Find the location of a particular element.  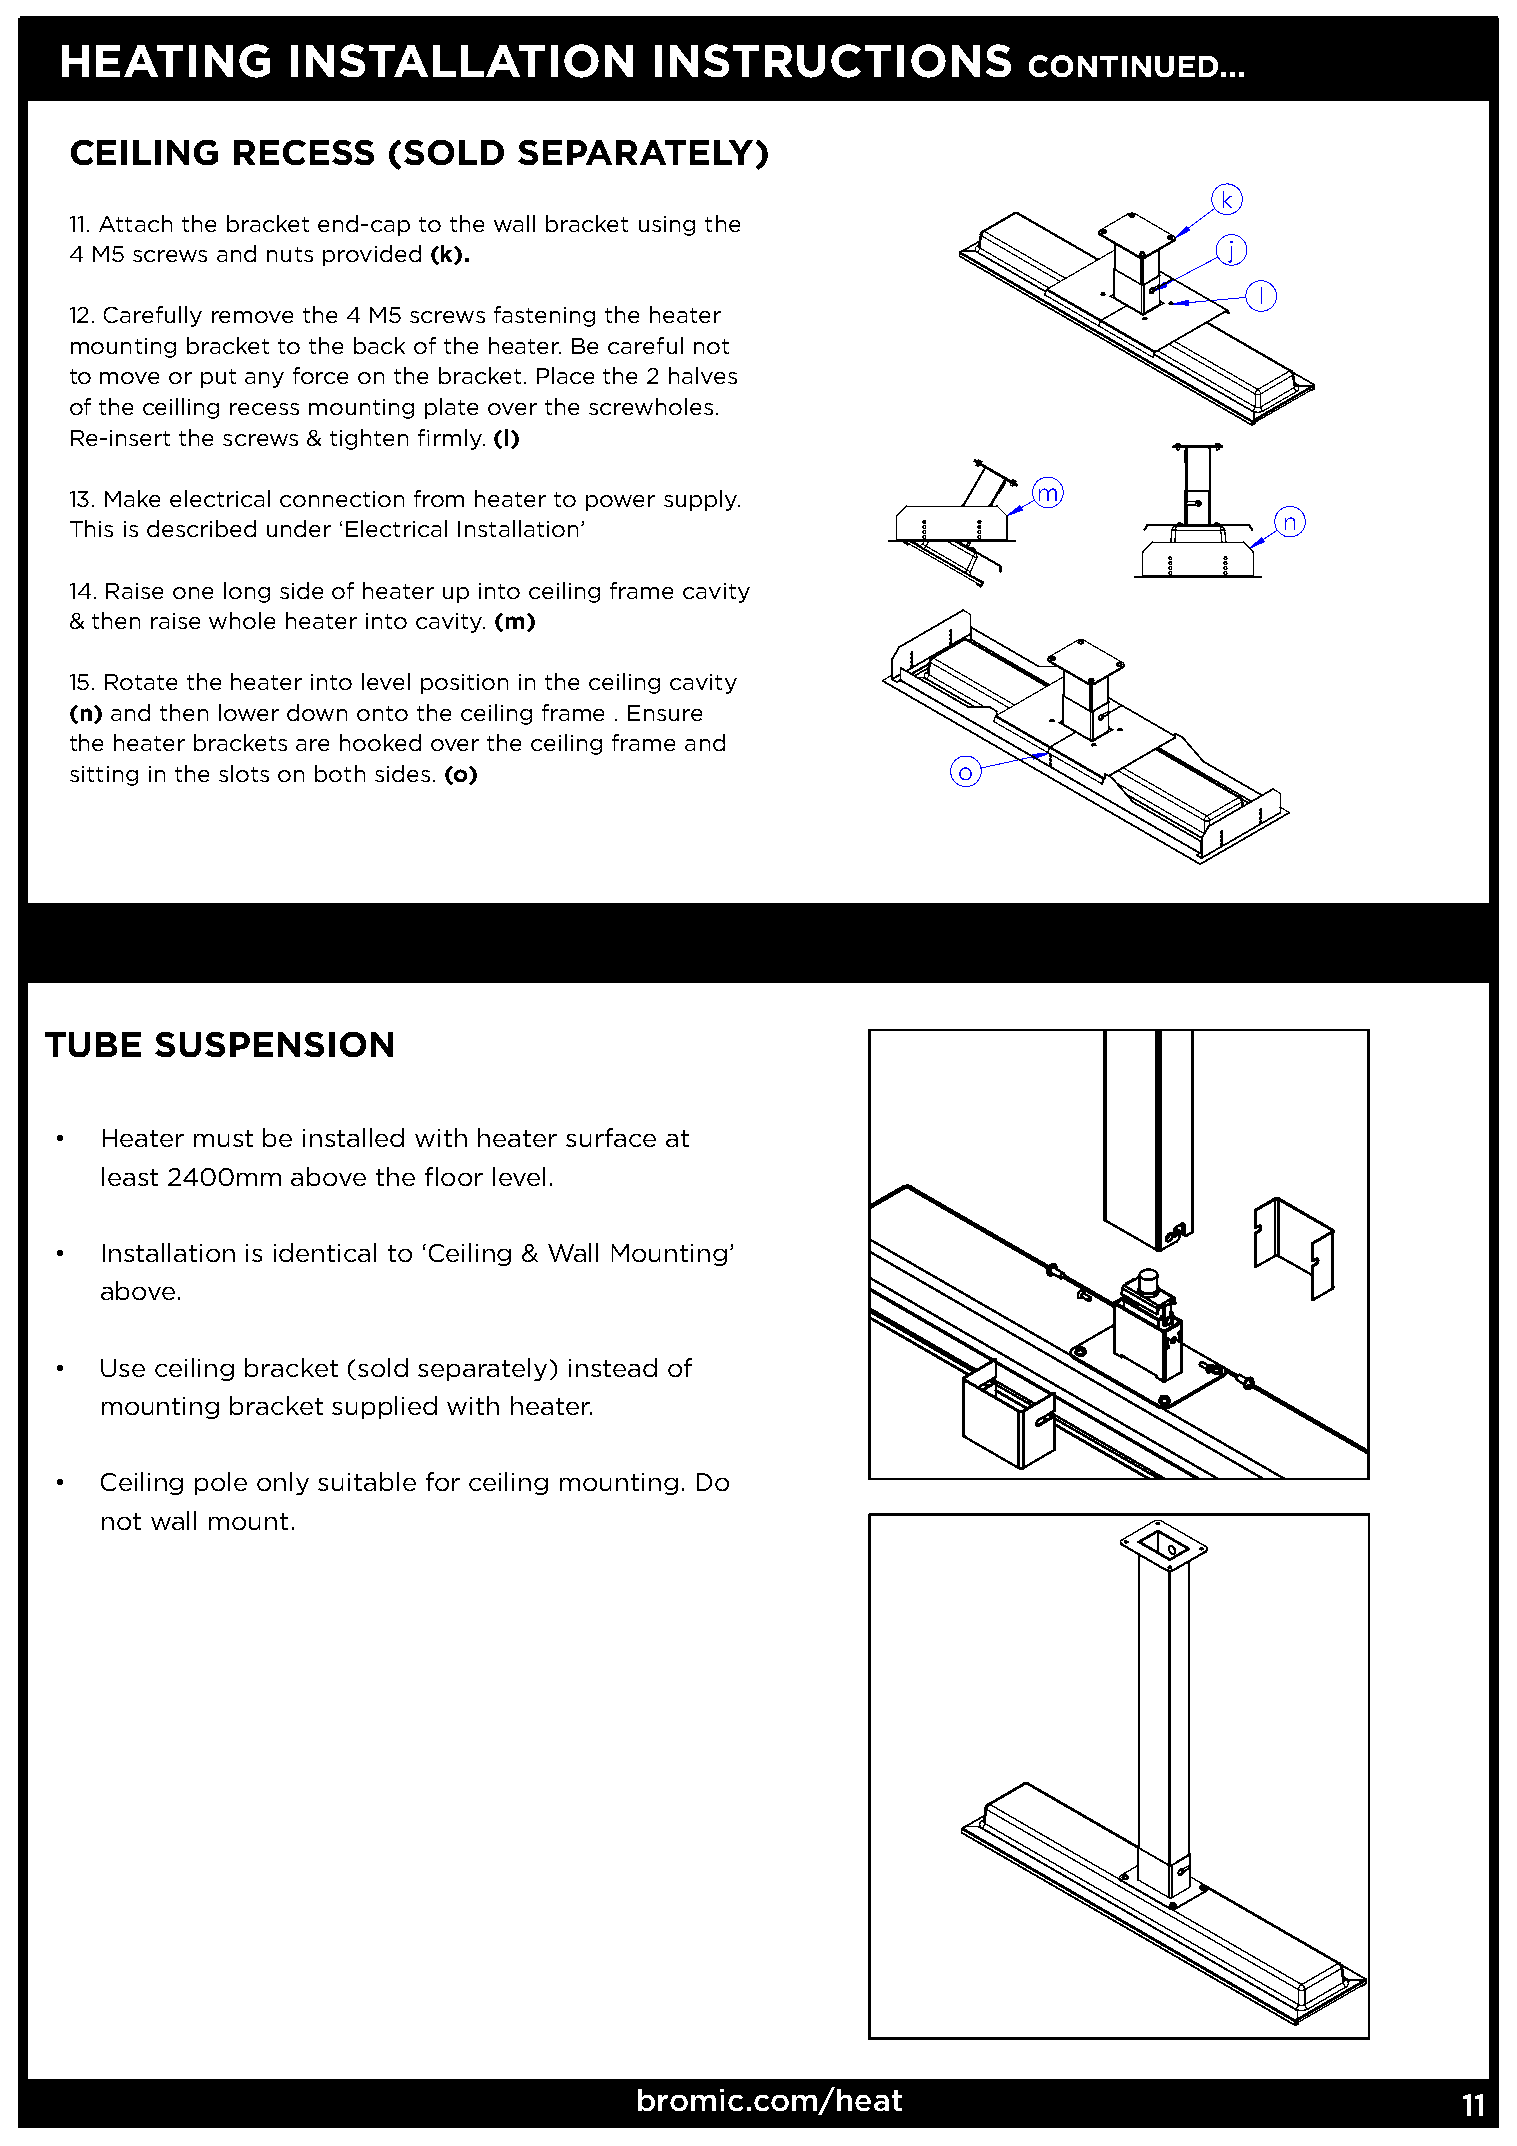

Ensure is located at coordinates (665, 713).
